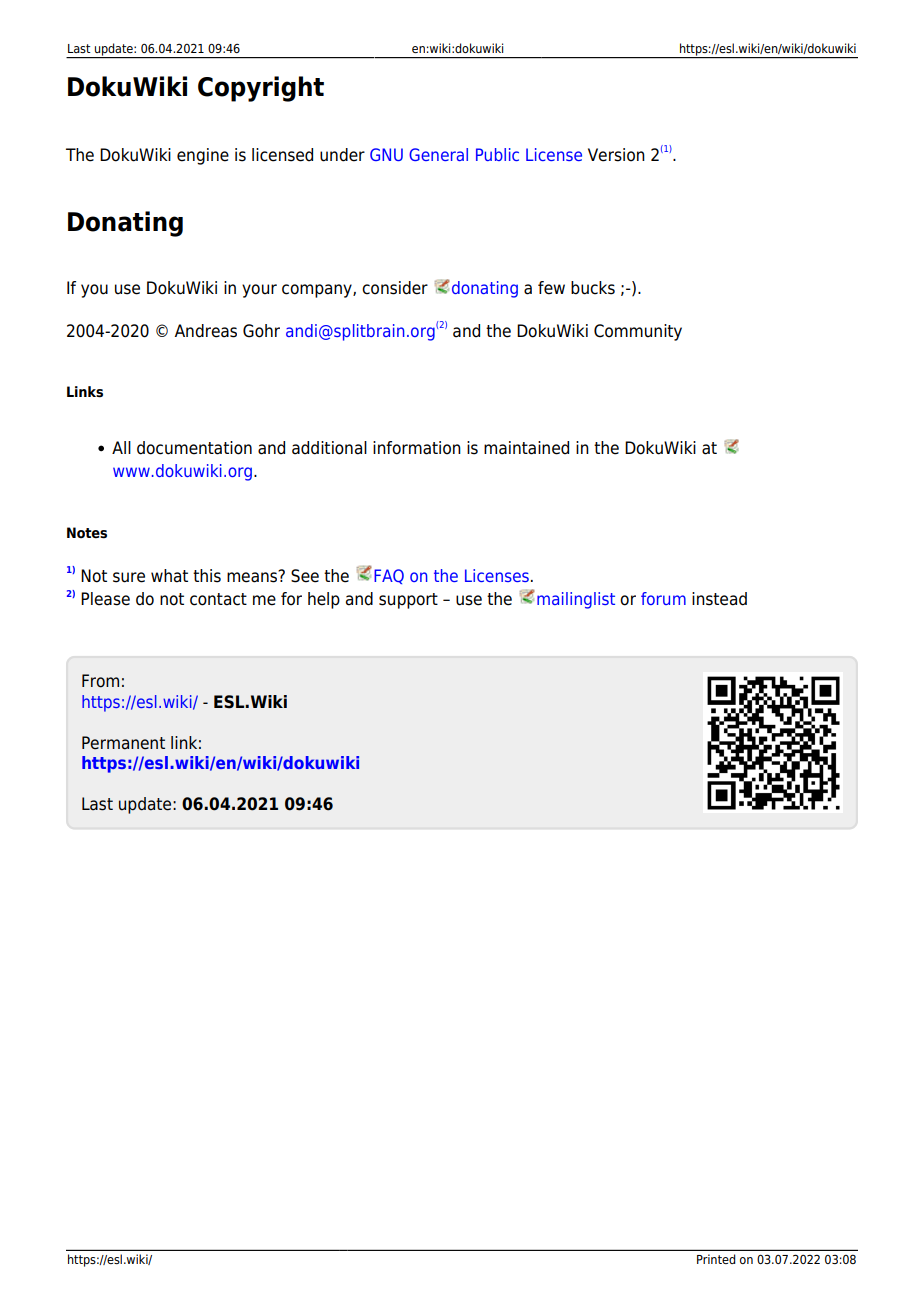 The height and width of the image is (1308, 924). I want to click on From, so click(100, 681).
